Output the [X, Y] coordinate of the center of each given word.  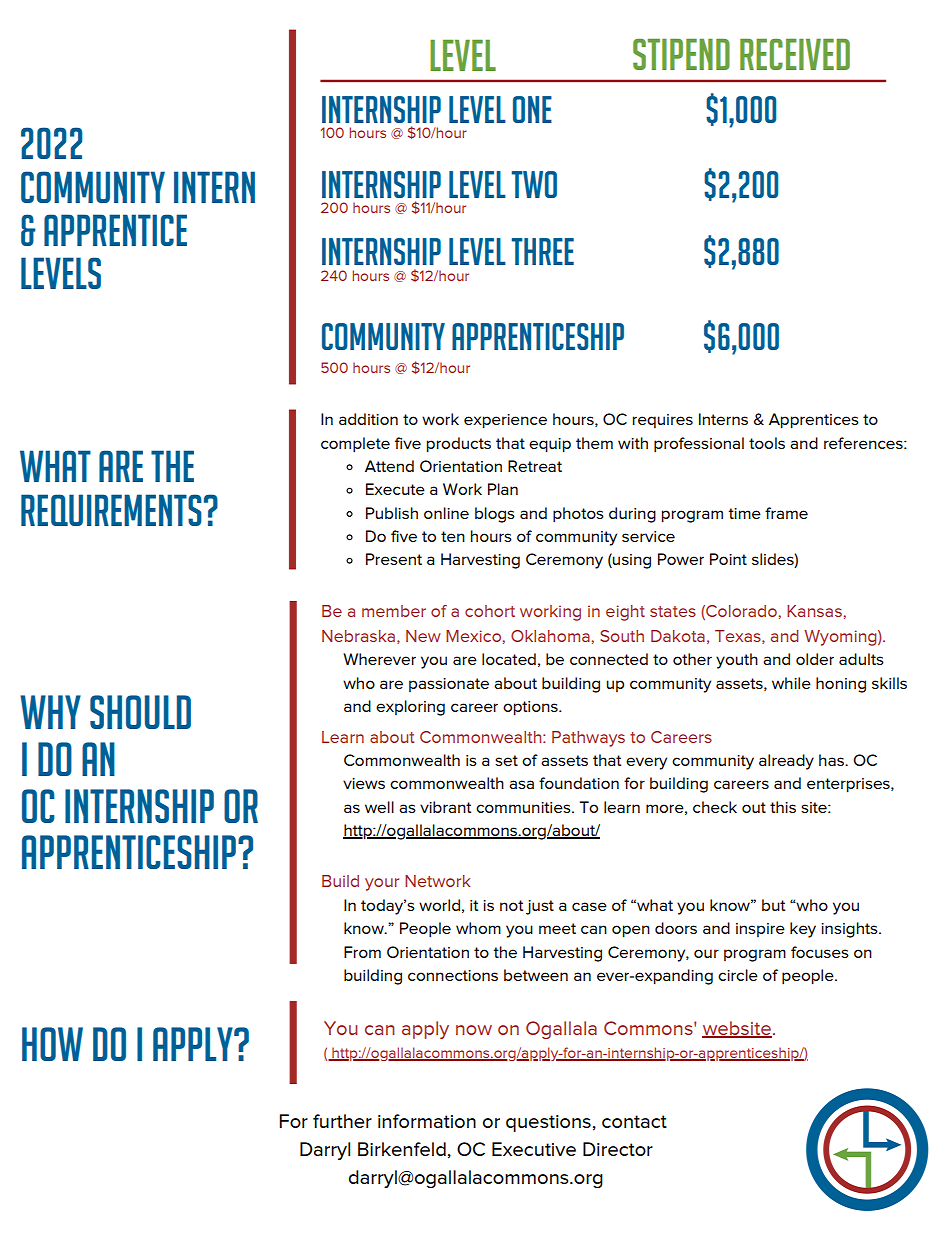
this [783, 807]
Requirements [111, 510]
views [364, 783]
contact [634, 1121]
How [52, 1044]
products [459, 445]
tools [767, 443]
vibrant [445, 807]
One [532, 109]
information [427, 1121]
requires [663, 421]
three [543, 251]
